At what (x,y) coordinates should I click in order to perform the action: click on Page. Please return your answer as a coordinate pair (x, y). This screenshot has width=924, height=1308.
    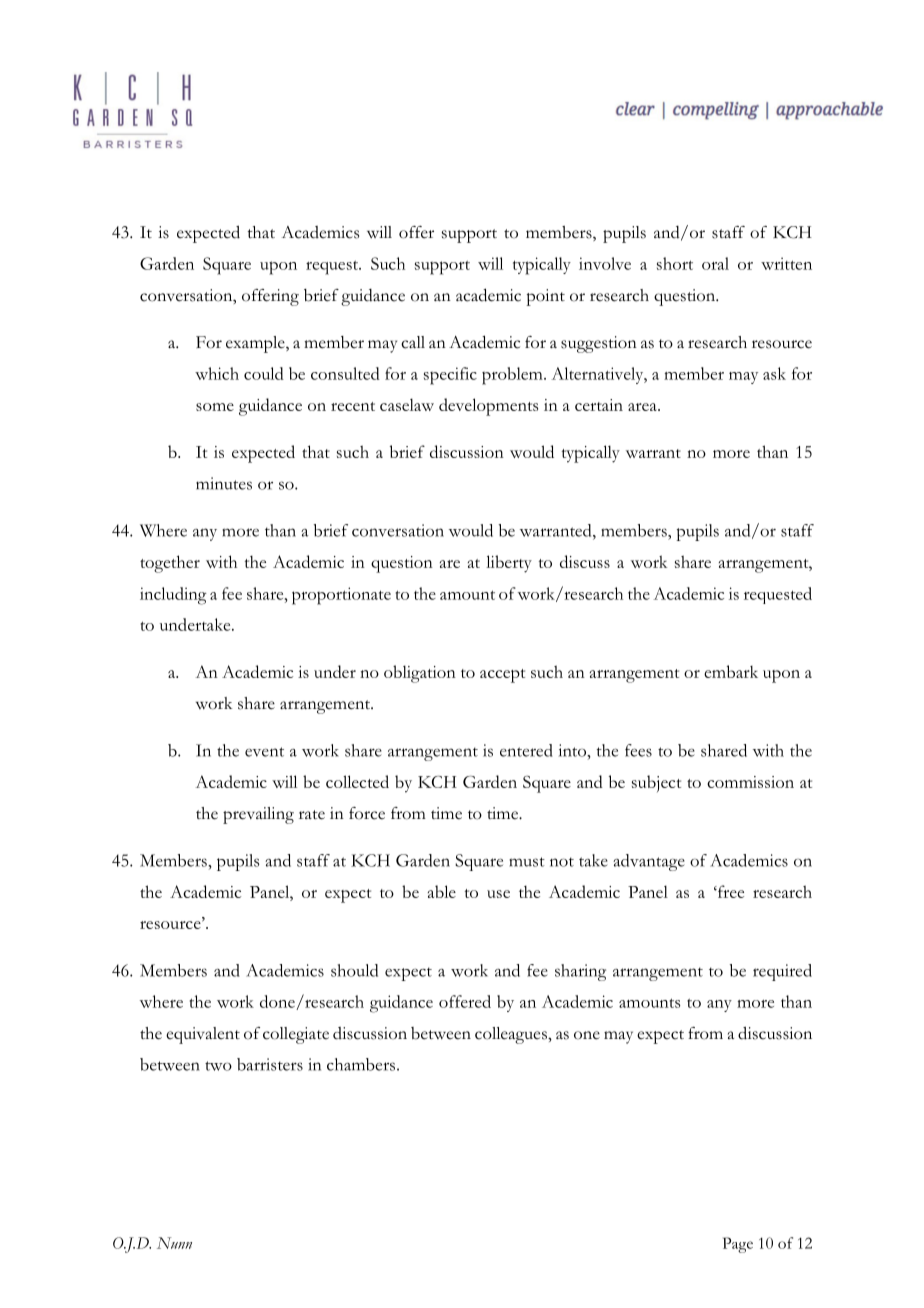
    Looking at the image, I should click on (738, 1245).
